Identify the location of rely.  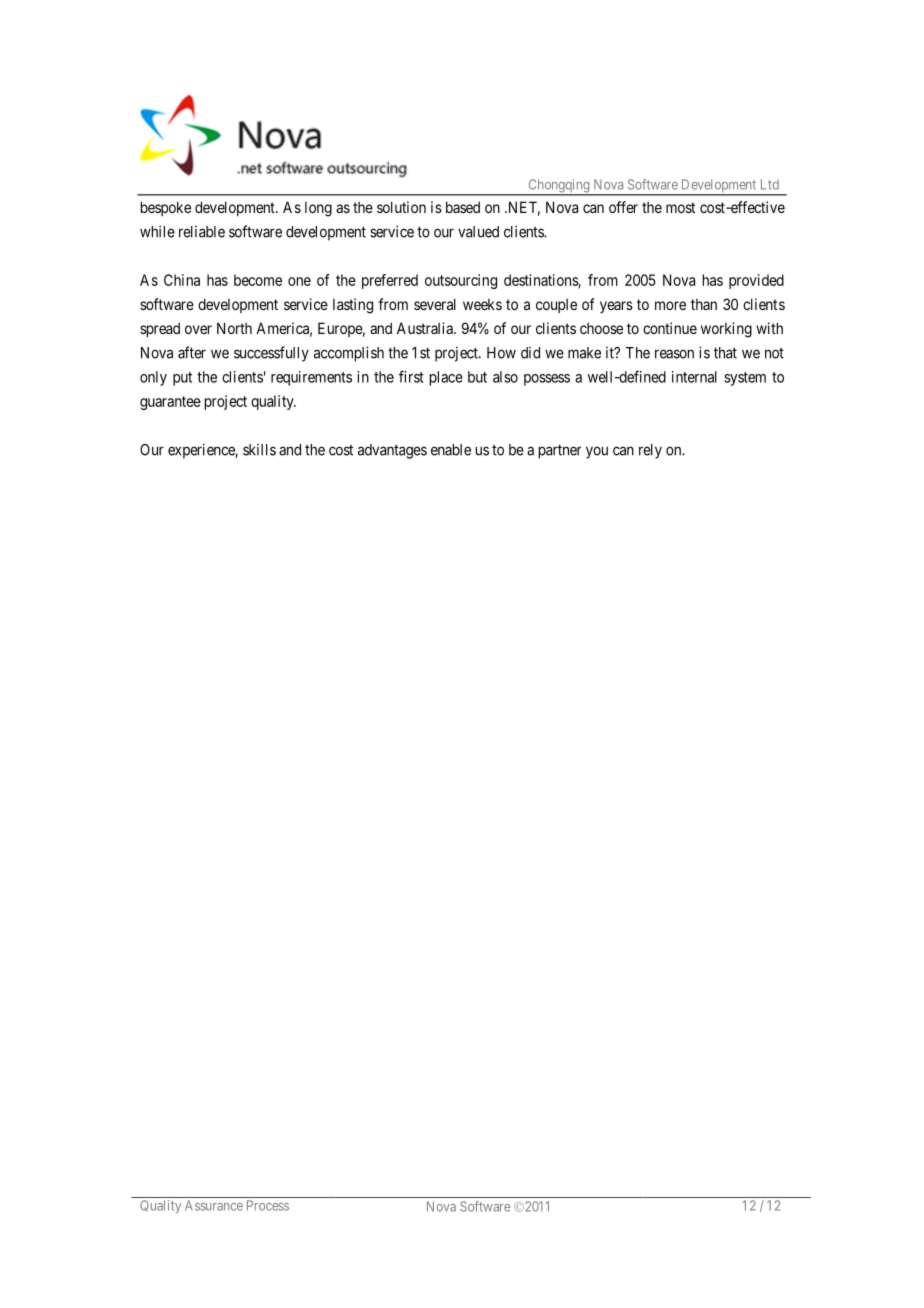
(650, 451).
